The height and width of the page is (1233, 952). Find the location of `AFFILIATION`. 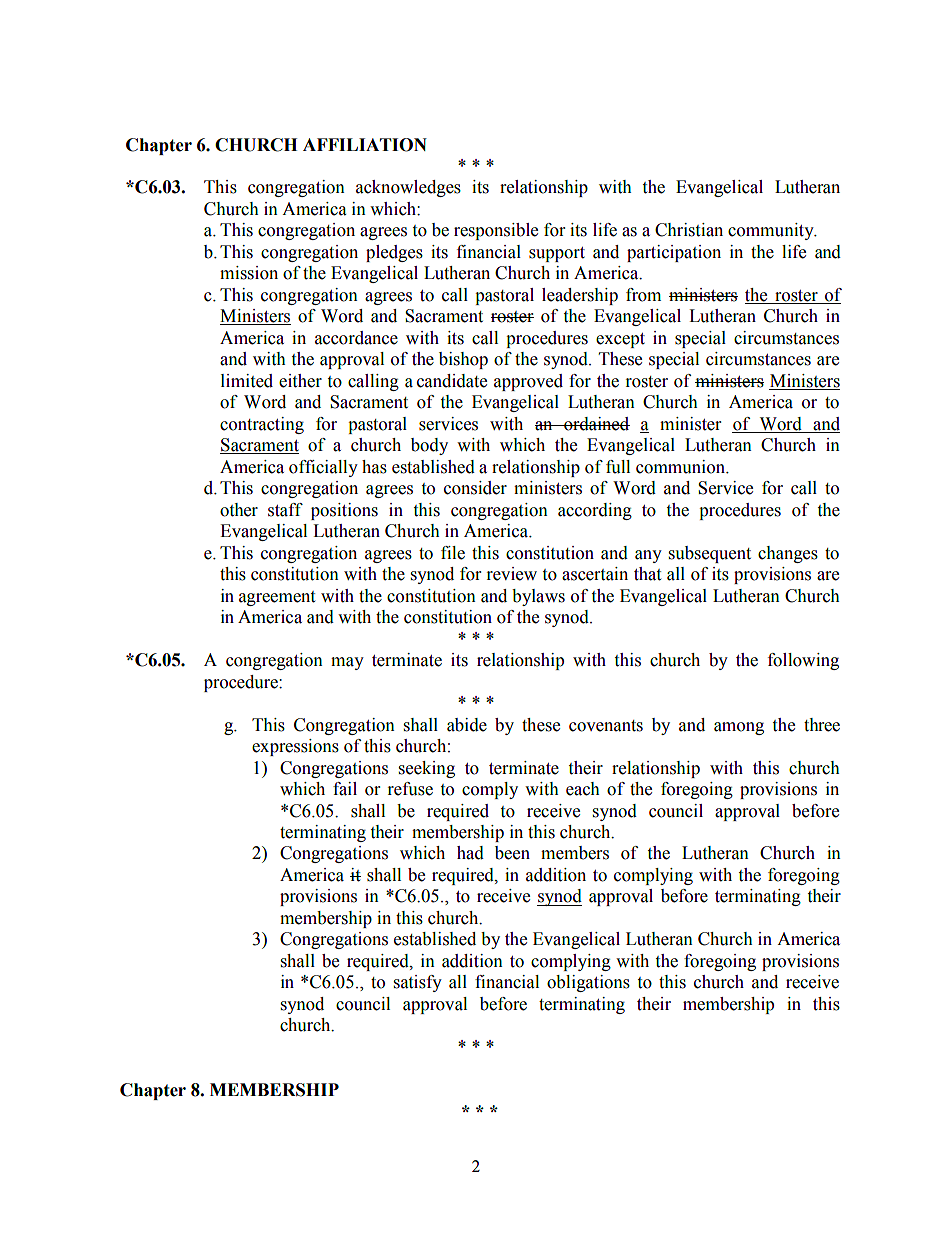

AFFILIATION is located at coordinates (365, 145).
